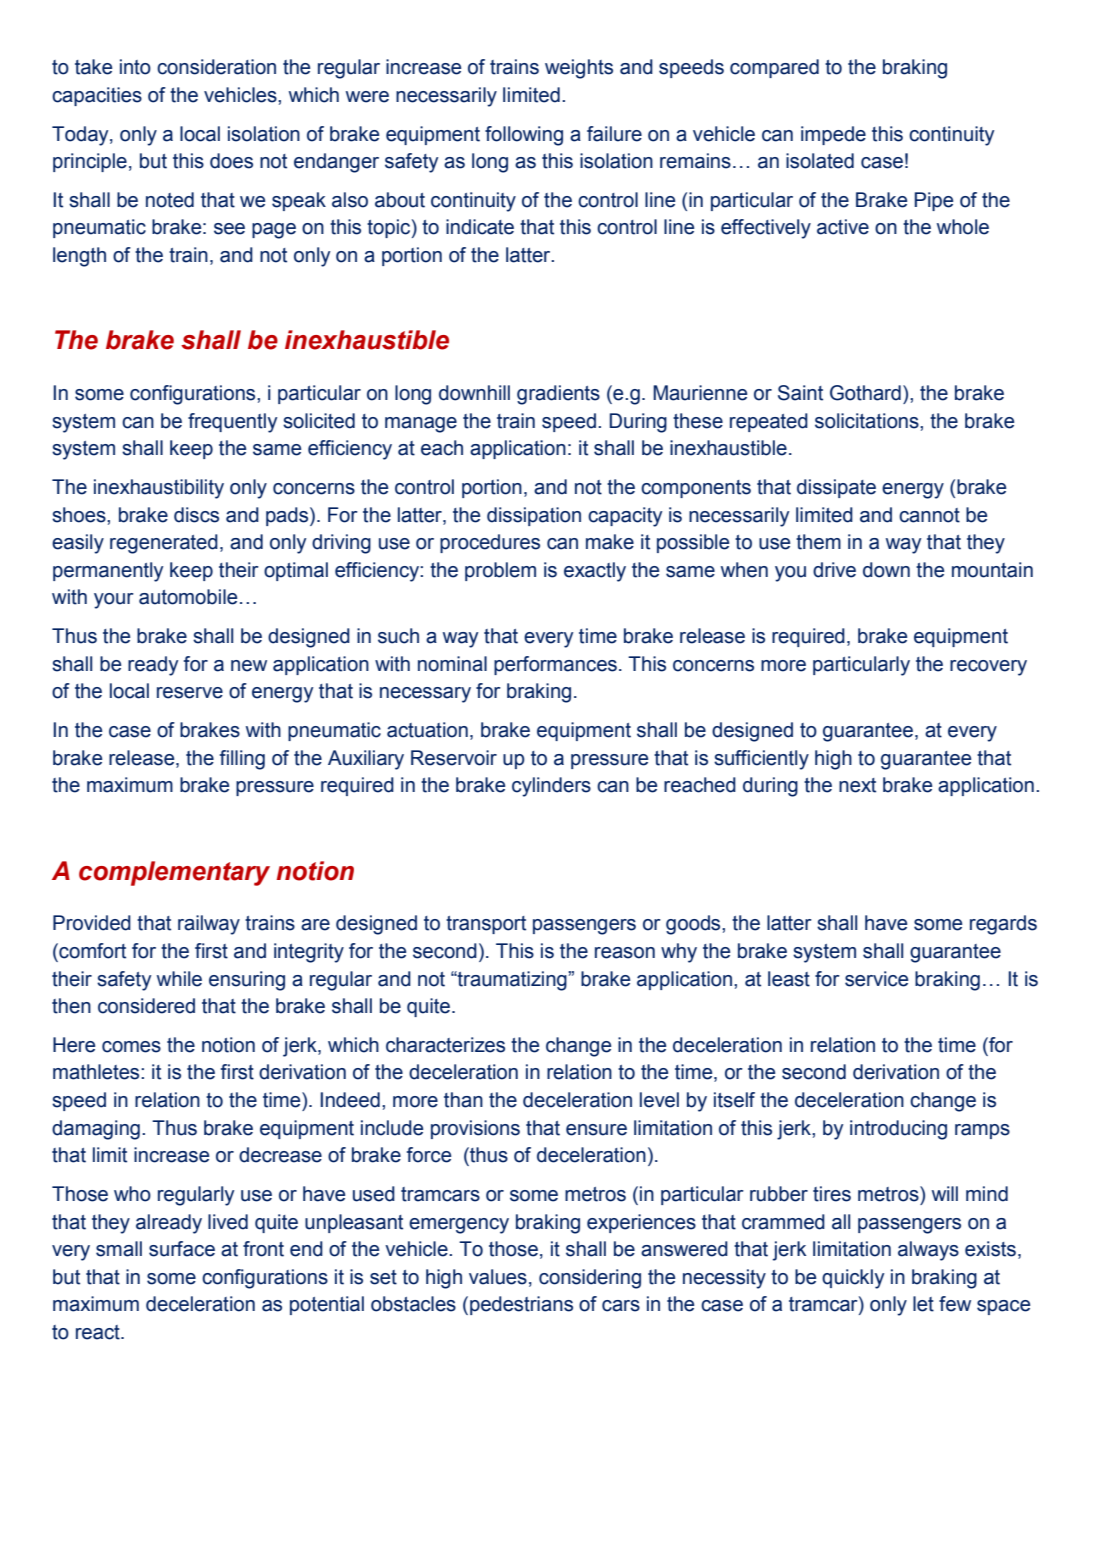 This page has width=1096, height=1550. Describe the element at coordinates (833, 135) in the page. I see `impede` at that location.
